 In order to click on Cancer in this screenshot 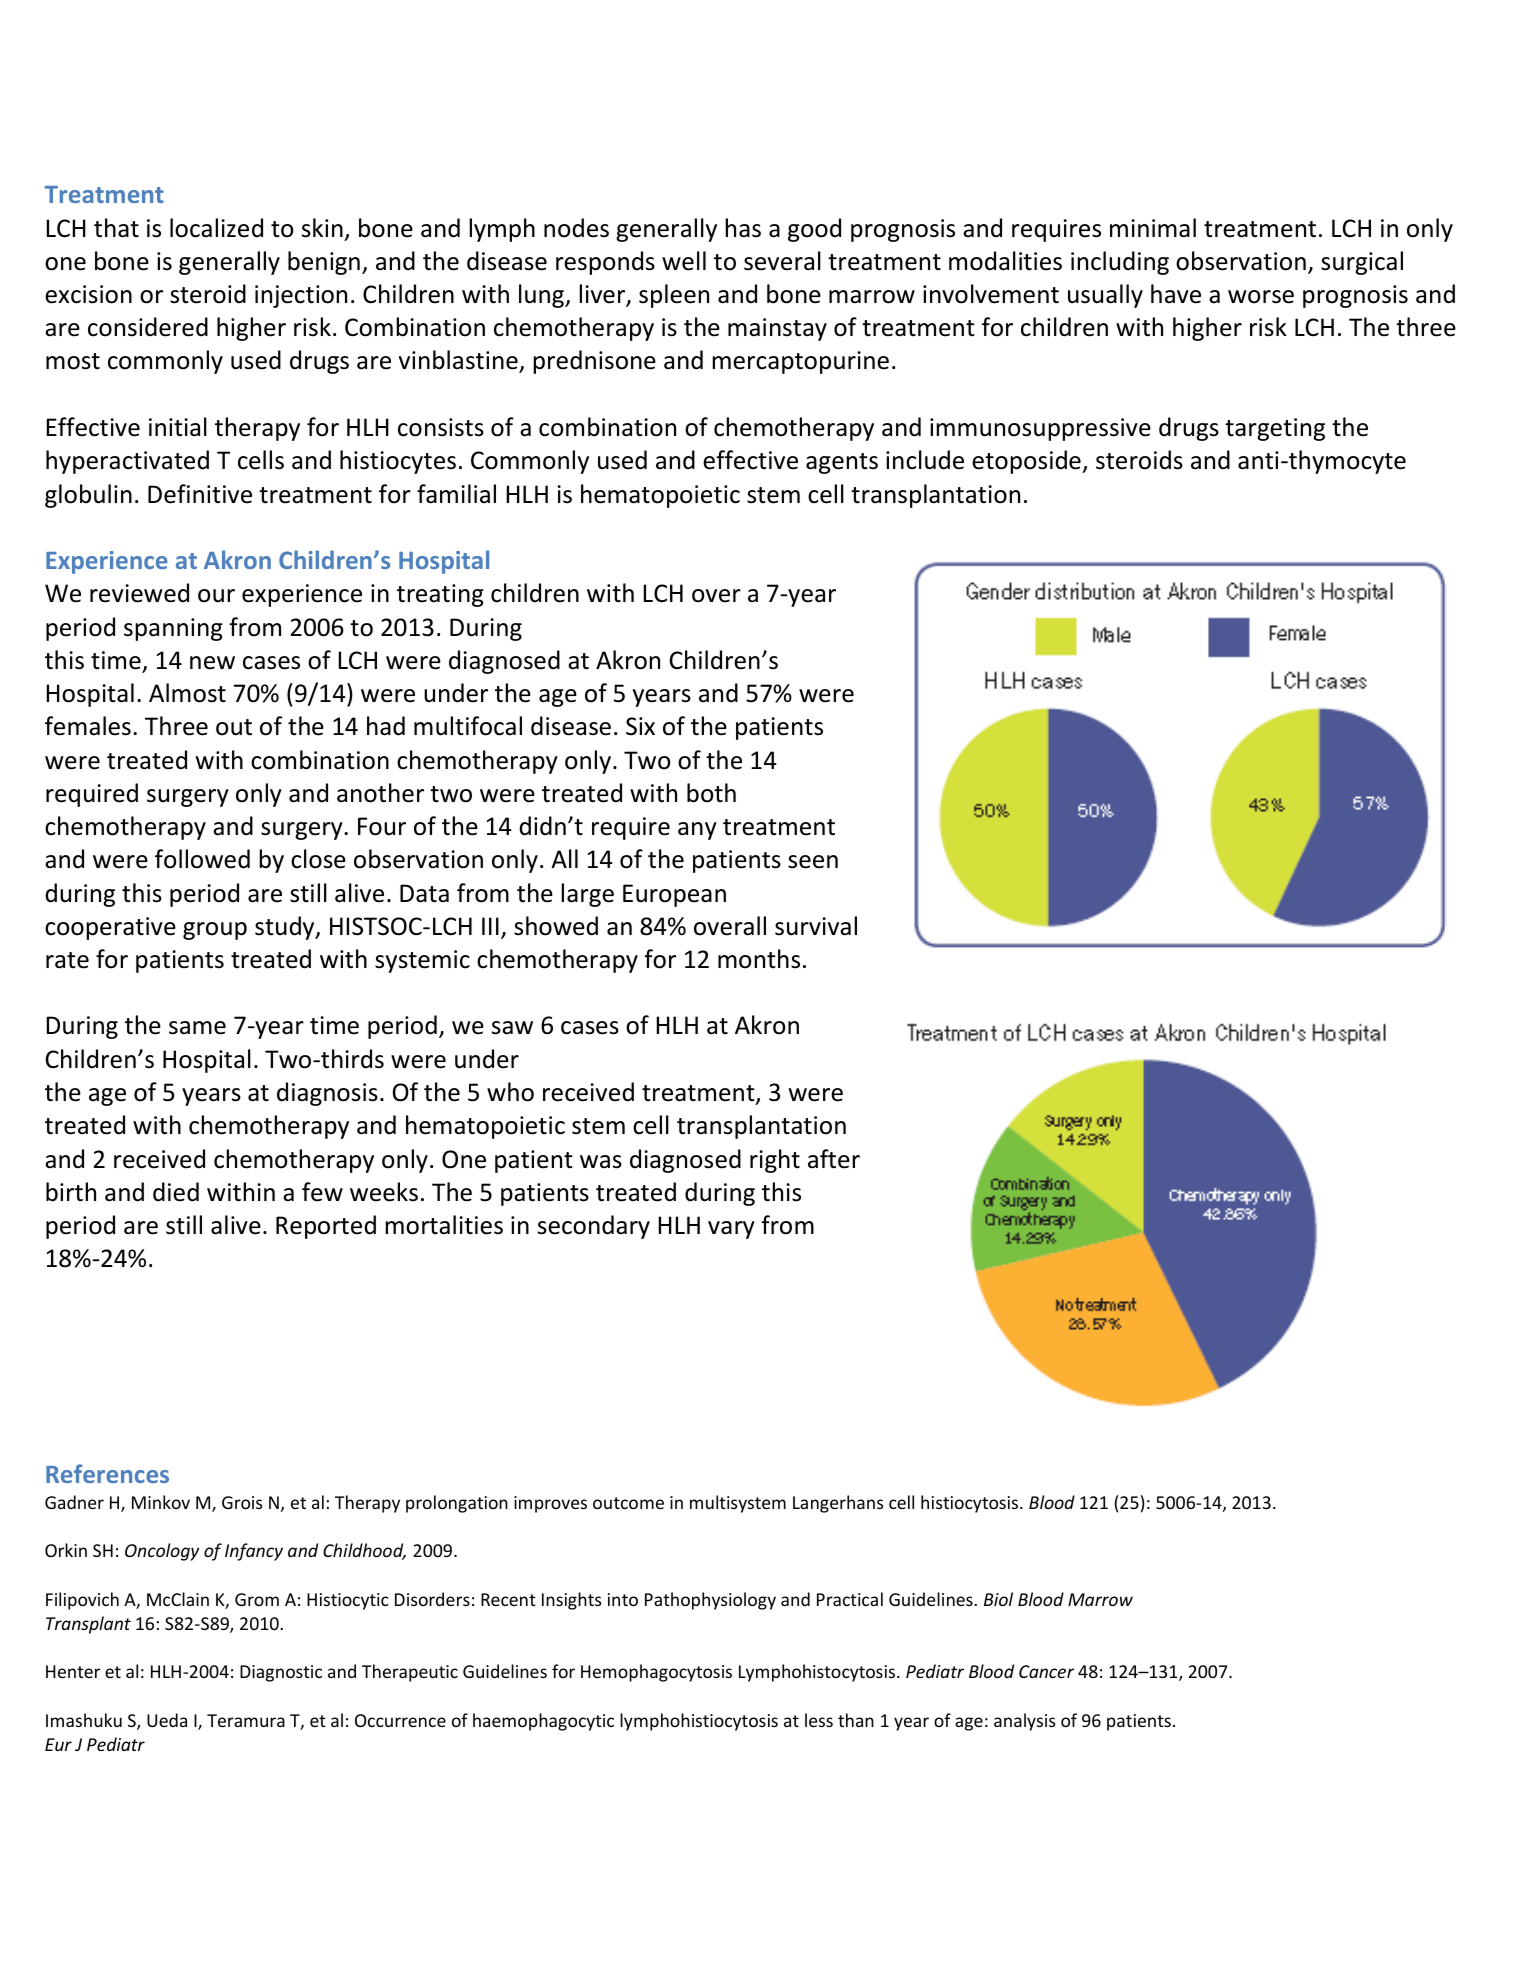, I will do `click(1046, 1671)`.
